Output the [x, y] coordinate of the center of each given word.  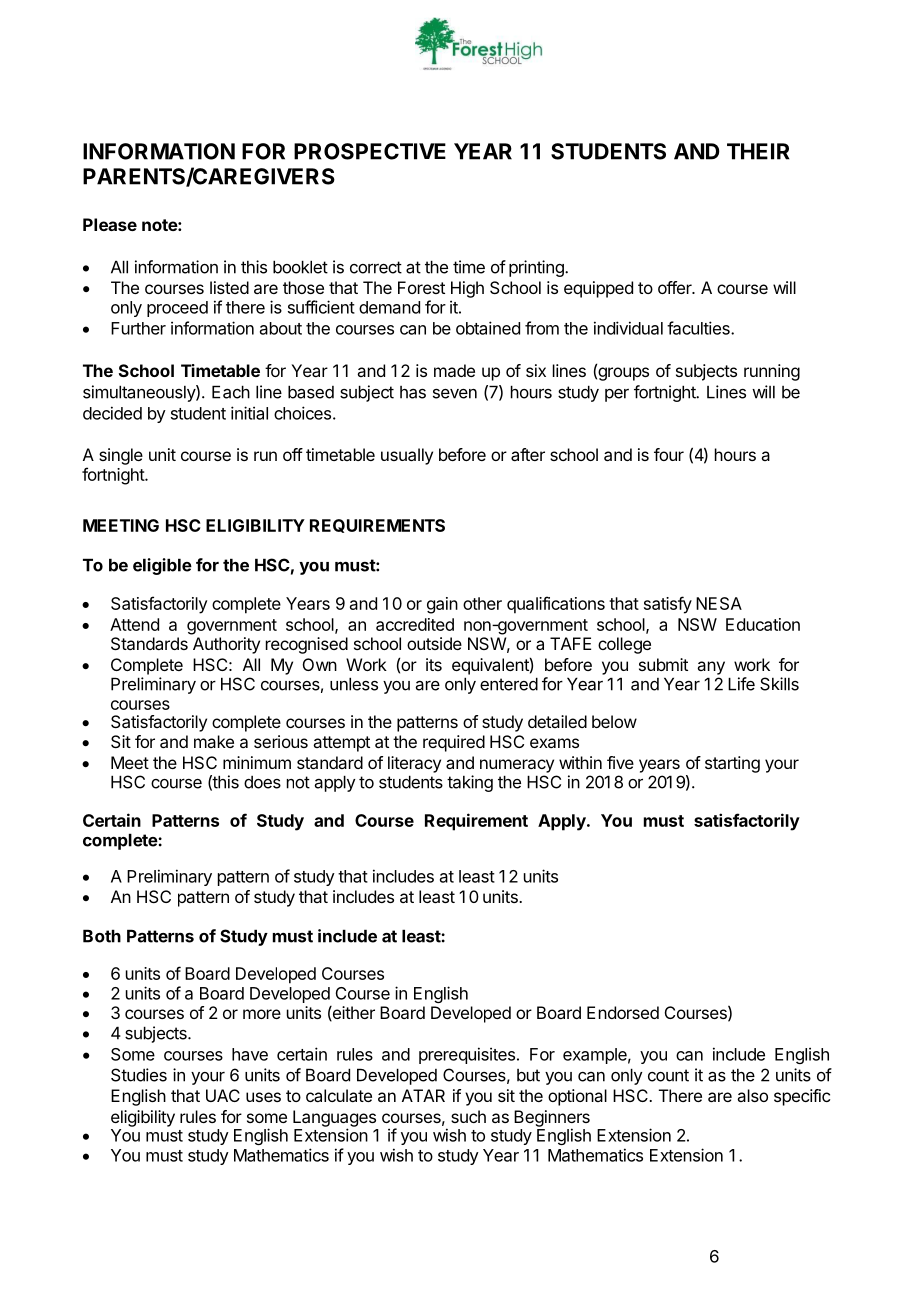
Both [102, 936]
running [772, 372]
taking [470, 783]
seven [455, 394]
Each [231, 392]
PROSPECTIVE [370, 151]
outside [434, 643]
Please [110, 224]
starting [732, 764]
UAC [223, 1095]
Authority [226, 645]
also [752, 1095]
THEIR [758, 151]
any [711, 668]
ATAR [423, 1095]
